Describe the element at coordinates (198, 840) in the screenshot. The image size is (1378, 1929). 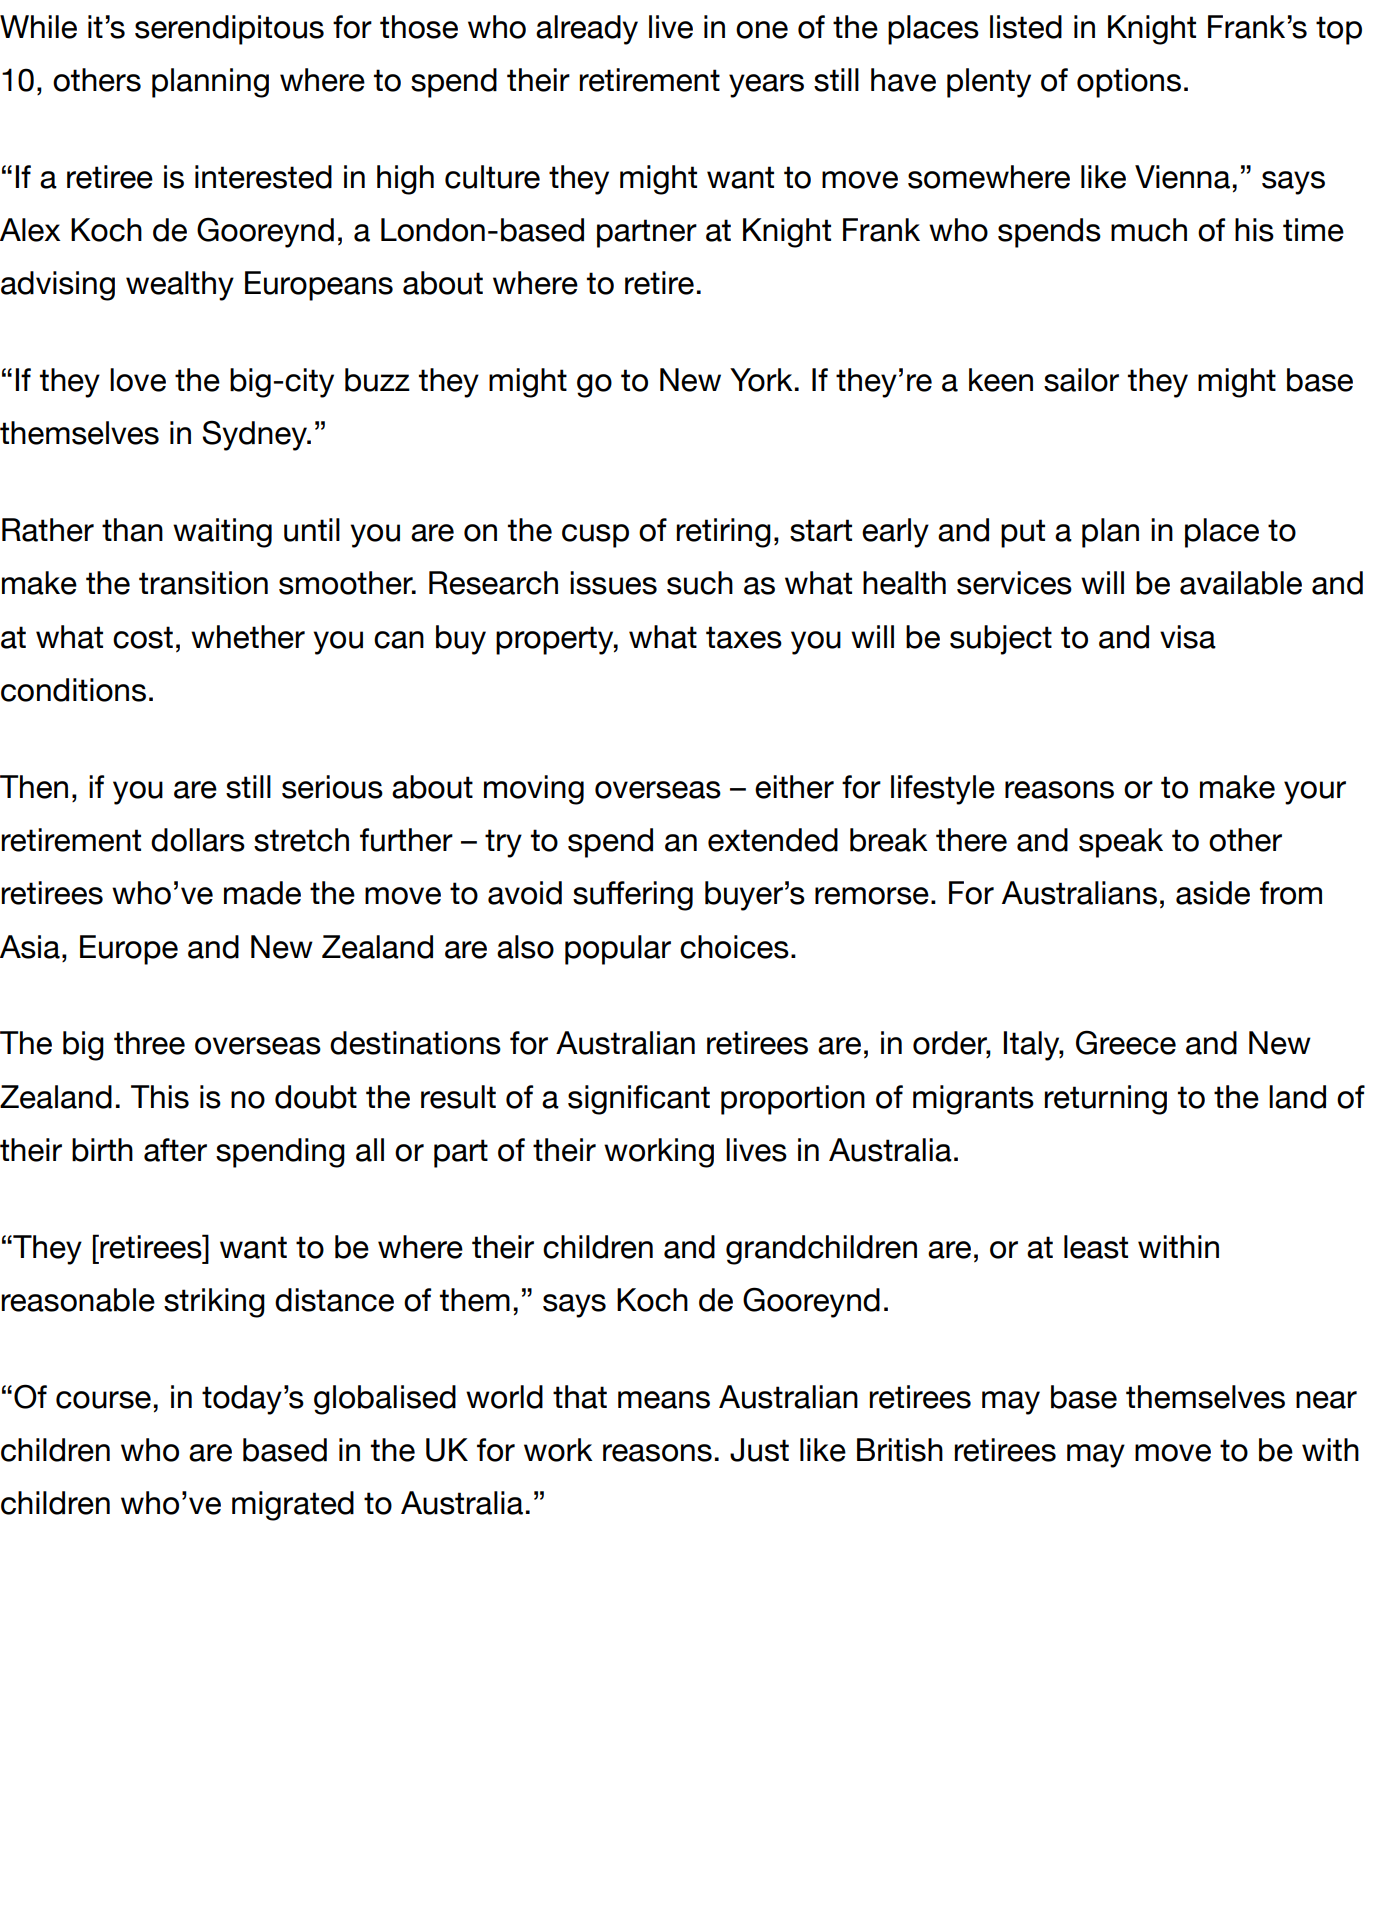
I see `dollars` at that location.
